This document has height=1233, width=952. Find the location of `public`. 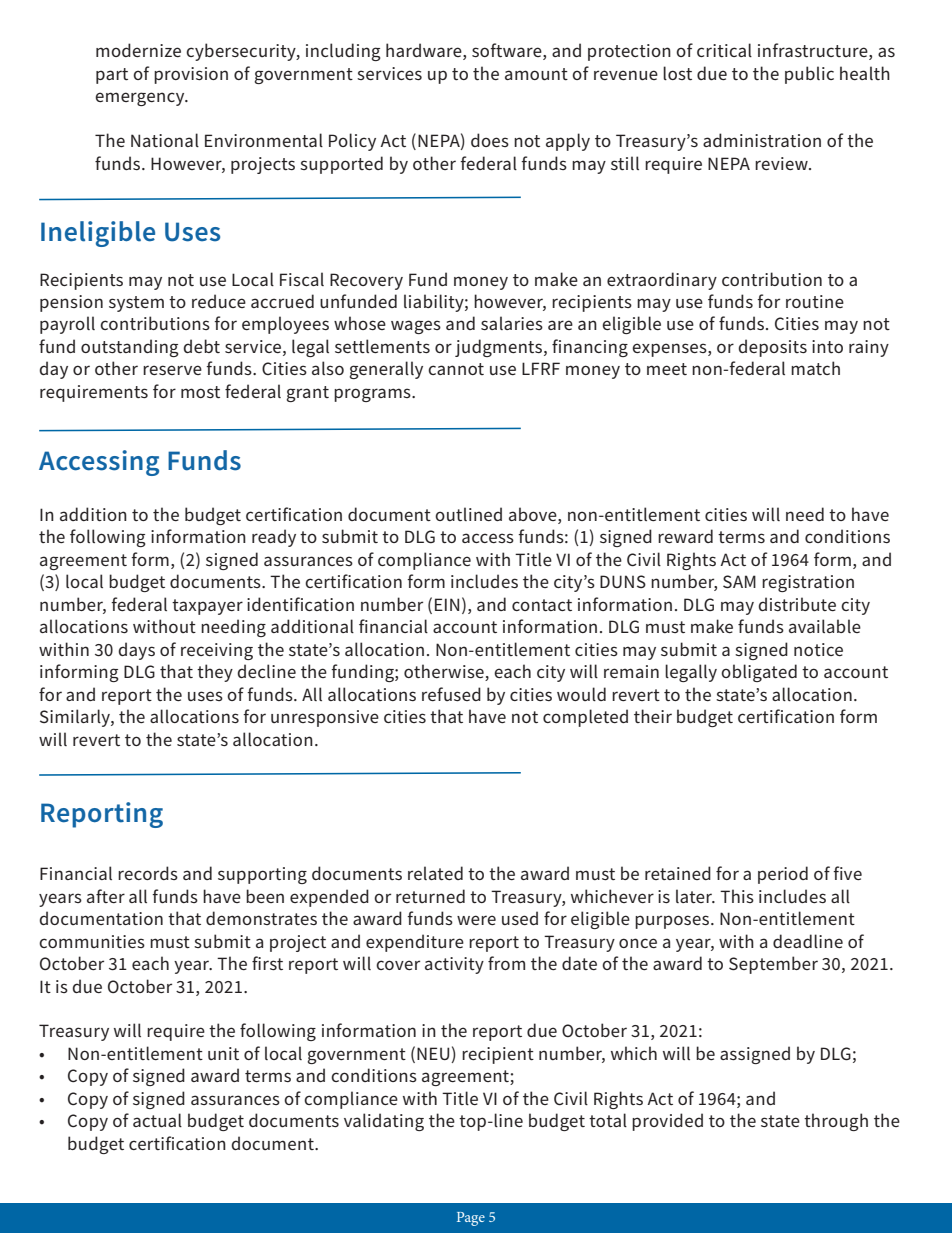

public is located at coordinates (809, 75).
